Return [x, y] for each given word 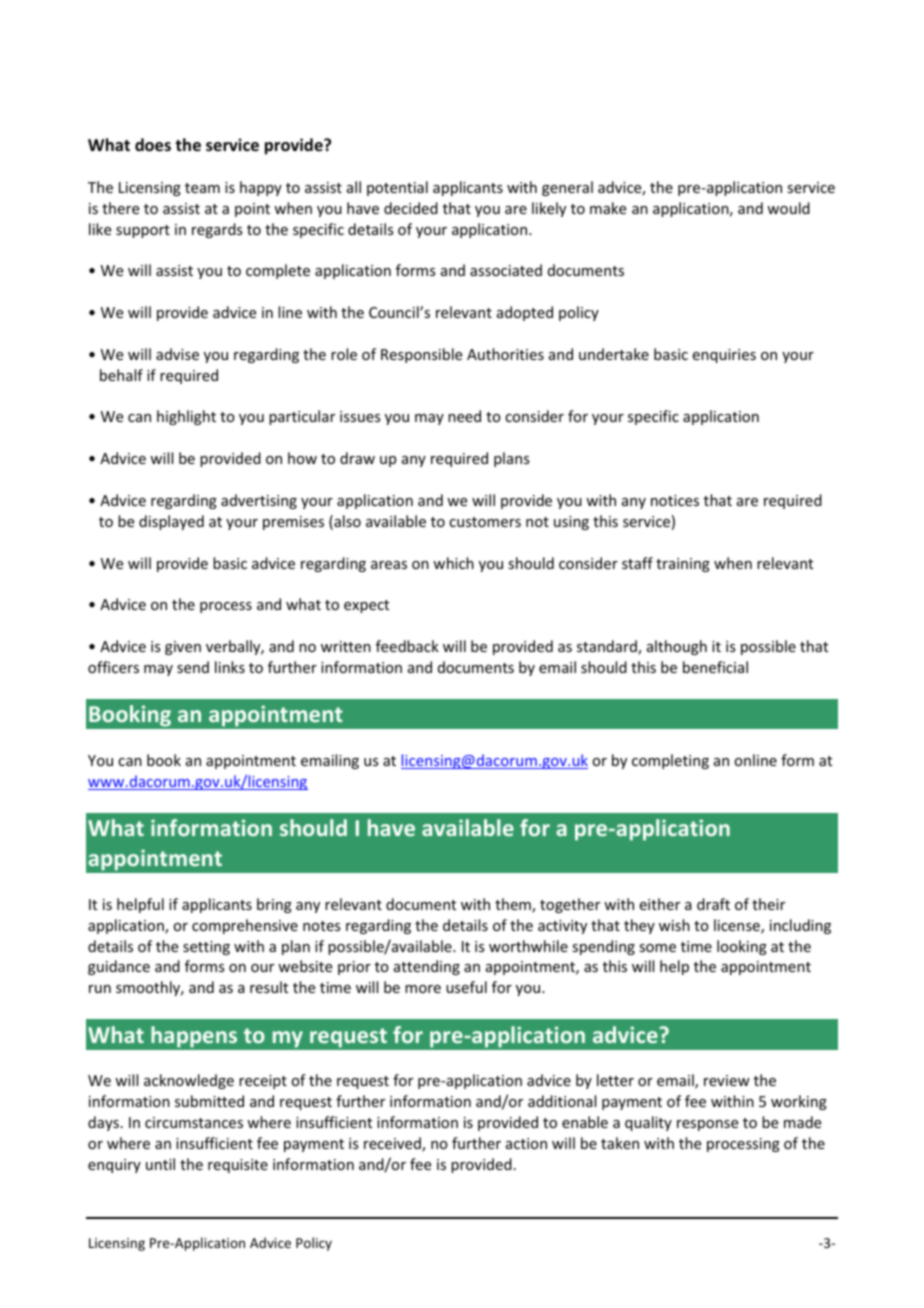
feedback [407, 646]
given [183, 648]
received [393, 1144]
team [202, 188]
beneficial [715, 667]
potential [397, 188]
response [707, 1125]
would [788, 208]
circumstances [194, 1122]
